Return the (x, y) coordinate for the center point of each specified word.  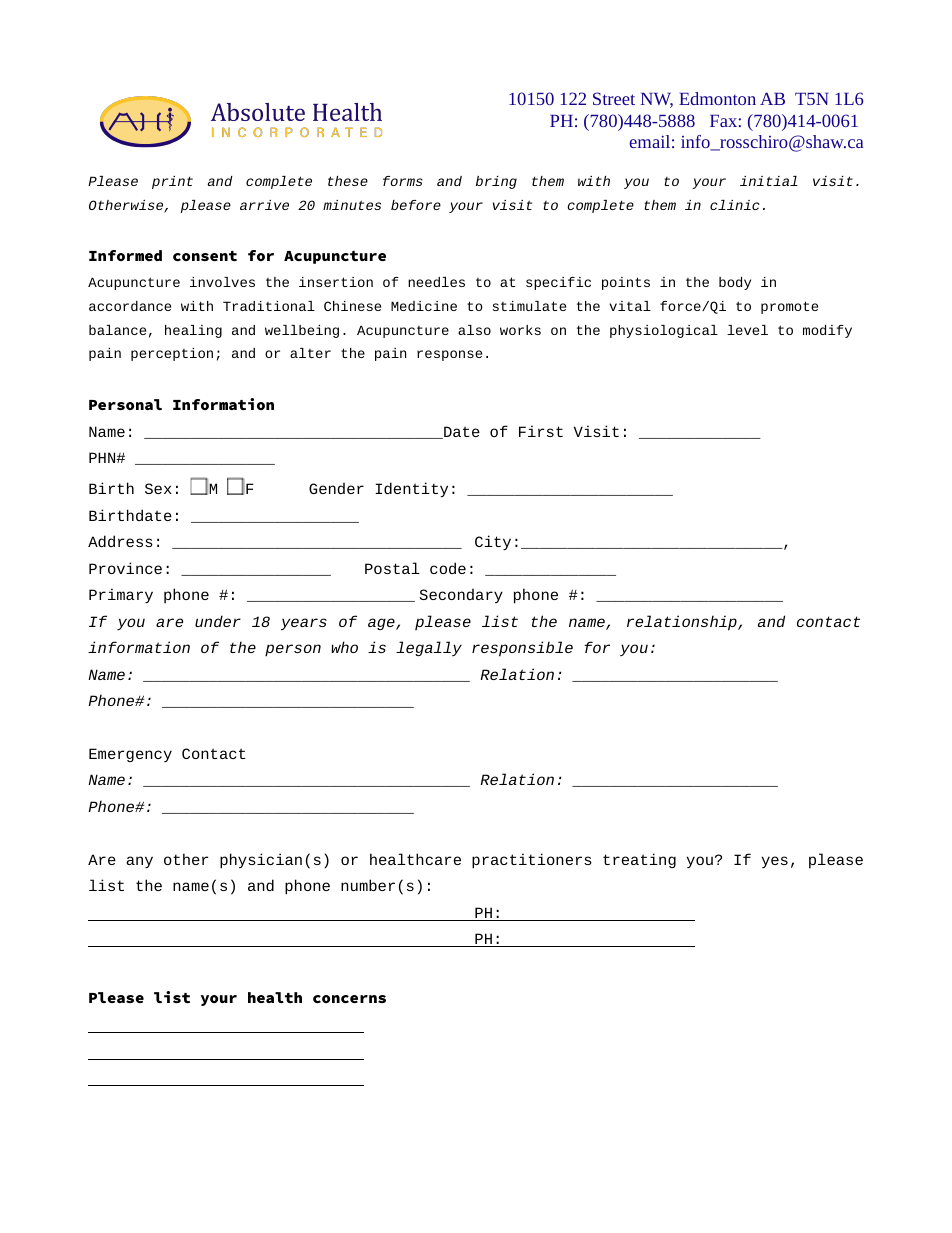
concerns (349, 999)
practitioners (532, 861)
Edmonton (717, 98)
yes (775, 862)
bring (496, 182)
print (172, 182)
